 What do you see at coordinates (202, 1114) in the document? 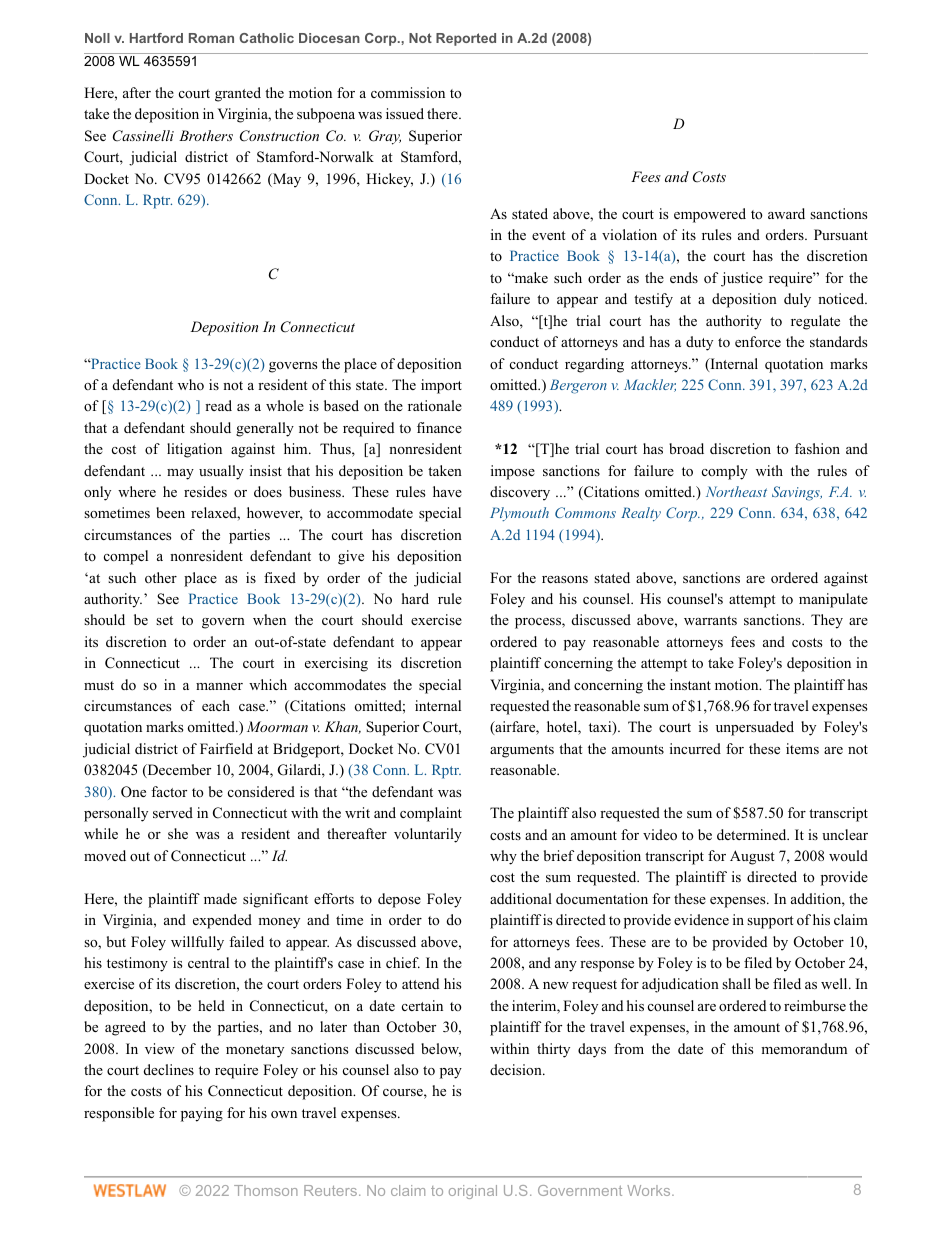
I see `paying` at bounding box center [202, 1114].
